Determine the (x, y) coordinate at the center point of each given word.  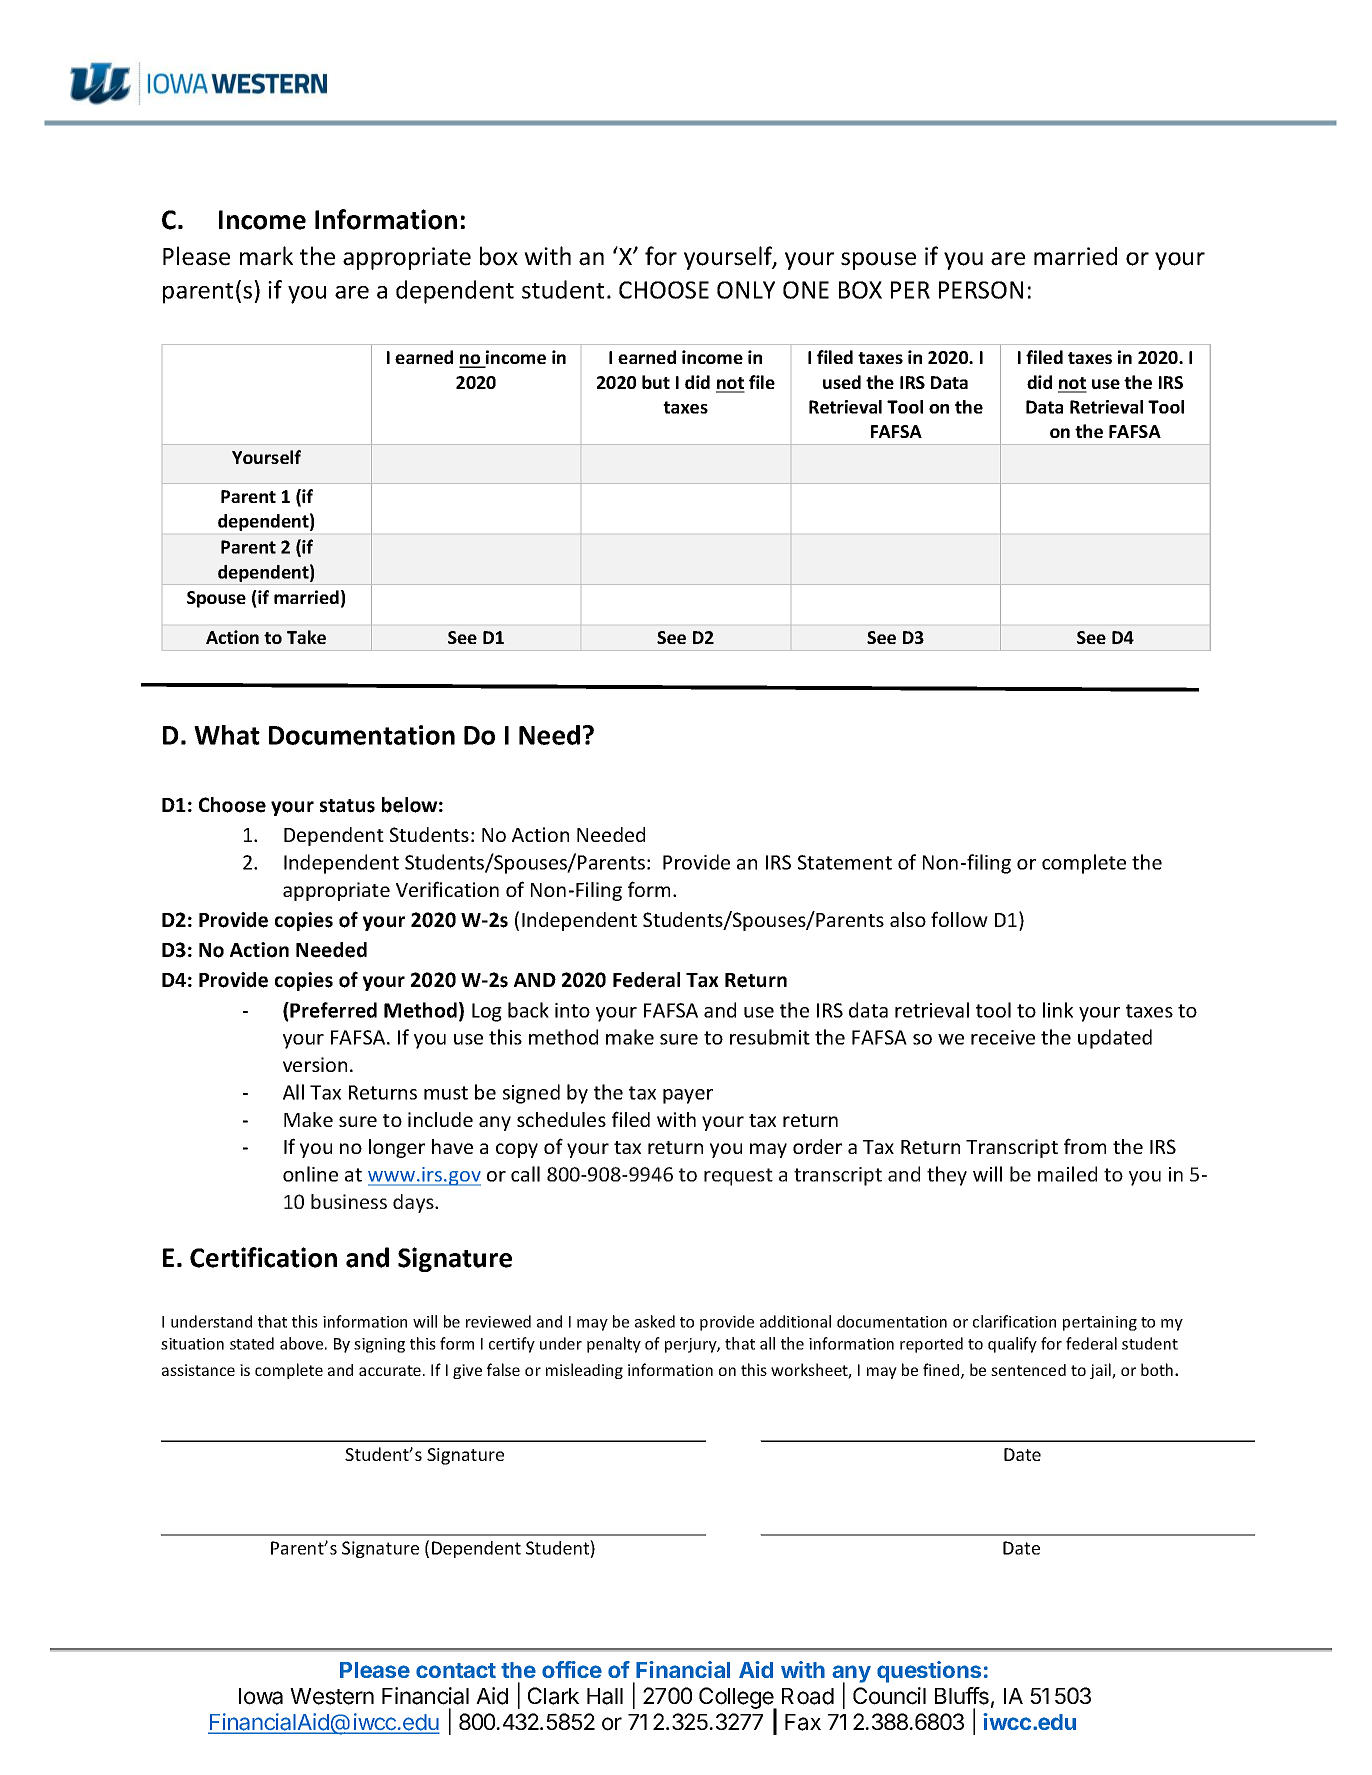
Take (306, 637)
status (347, 806)
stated (252, 1343)
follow (959, 919)
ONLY (746, 290)
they (947, 1176)
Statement (845, 862)
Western (332, 1696)
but (656, 382)
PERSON (981, 290)
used (842, 382)
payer (688, 1096)
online (310, 1174)
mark (266, 256)
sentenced (1028, 1370)
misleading (584, 1371)
